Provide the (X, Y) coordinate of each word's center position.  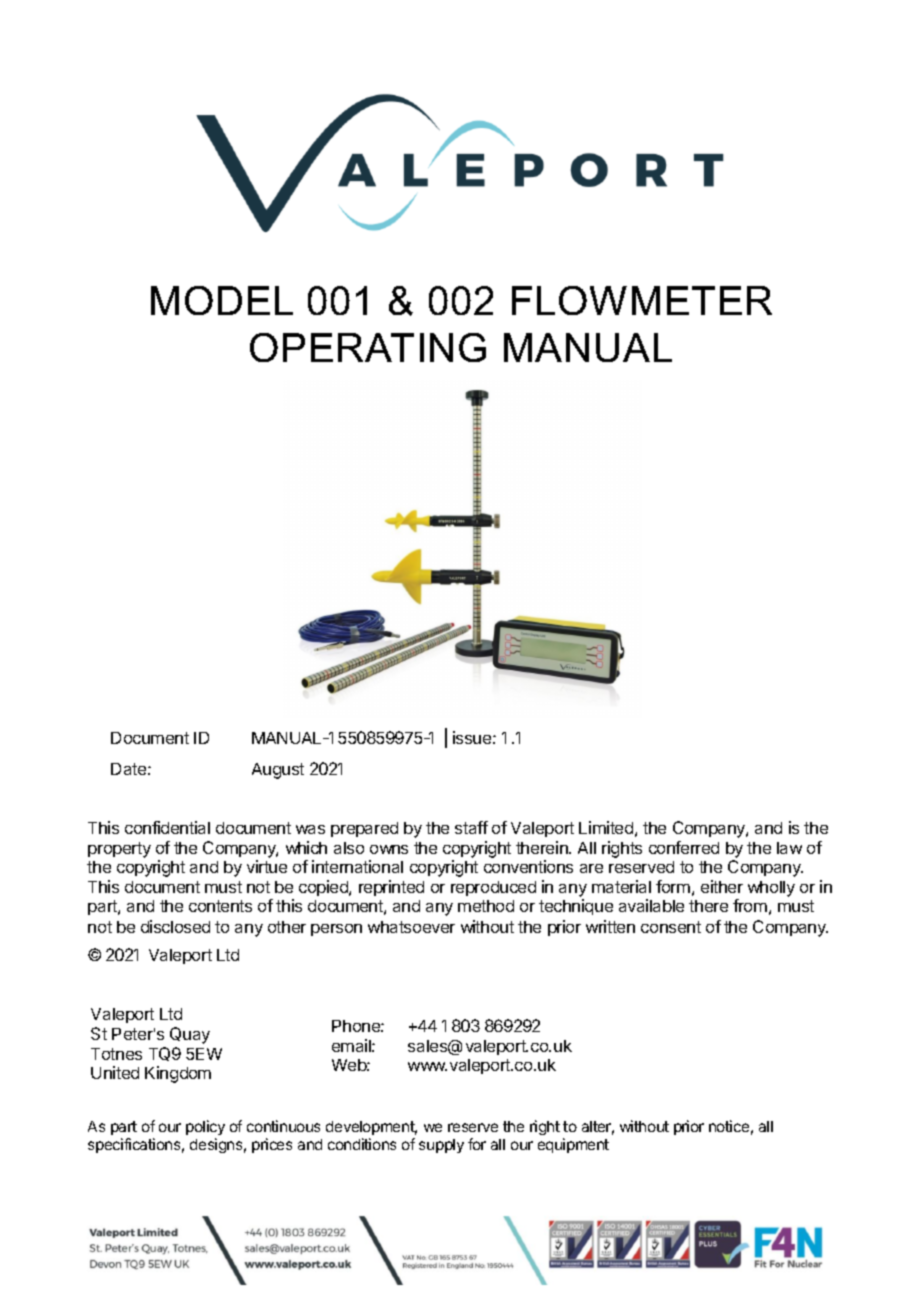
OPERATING (368, 347)
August (278, 771)
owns (389, 849)
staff (471, 827)
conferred (684, 847)
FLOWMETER (642, 300)
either (722, 886)
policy (205, 1127)
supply (441, 1146)
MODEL (222, 300)
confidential (167, 827)
